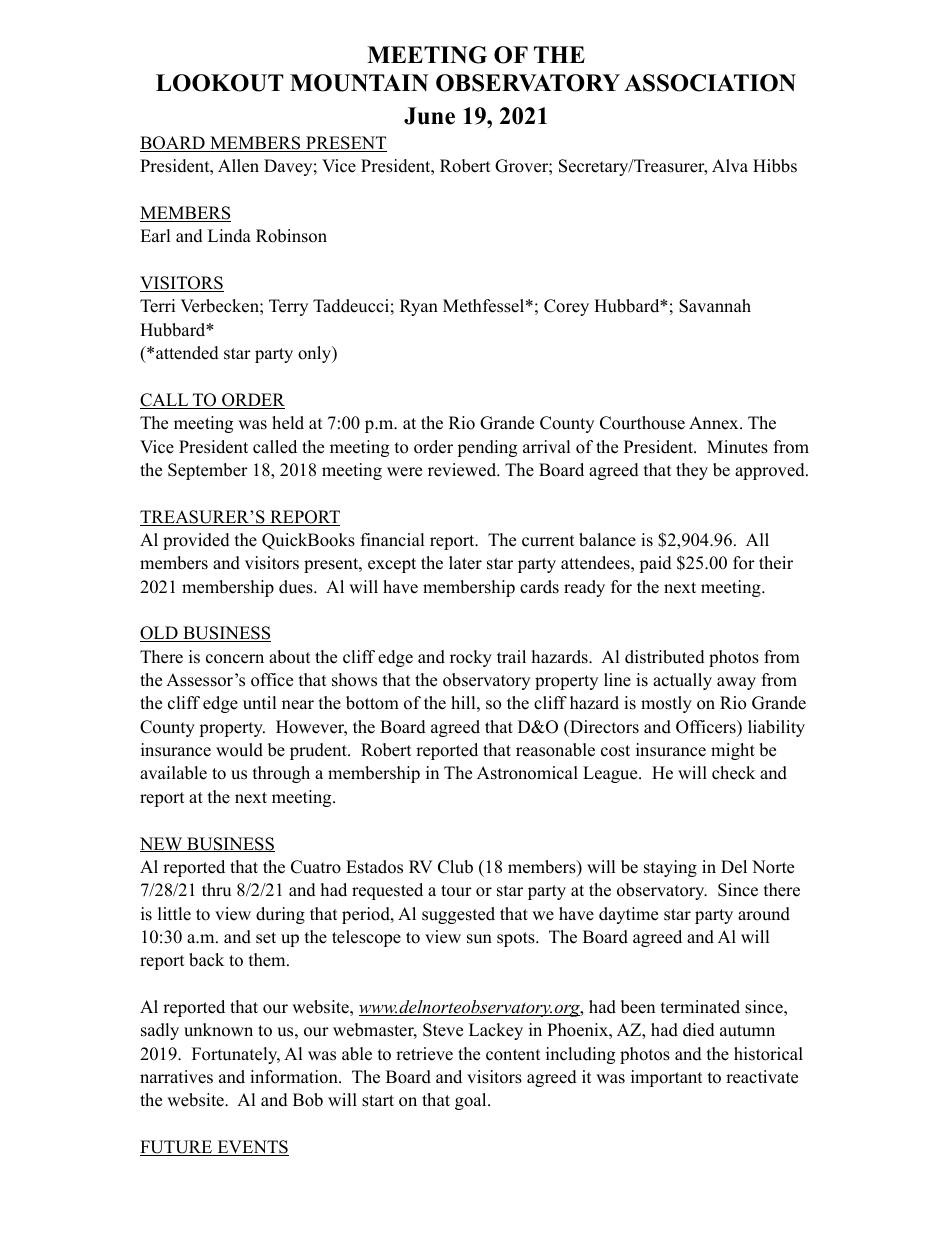 The width and height of the image is (952, 1233). I want to click on rocky, so click(471, 658).
